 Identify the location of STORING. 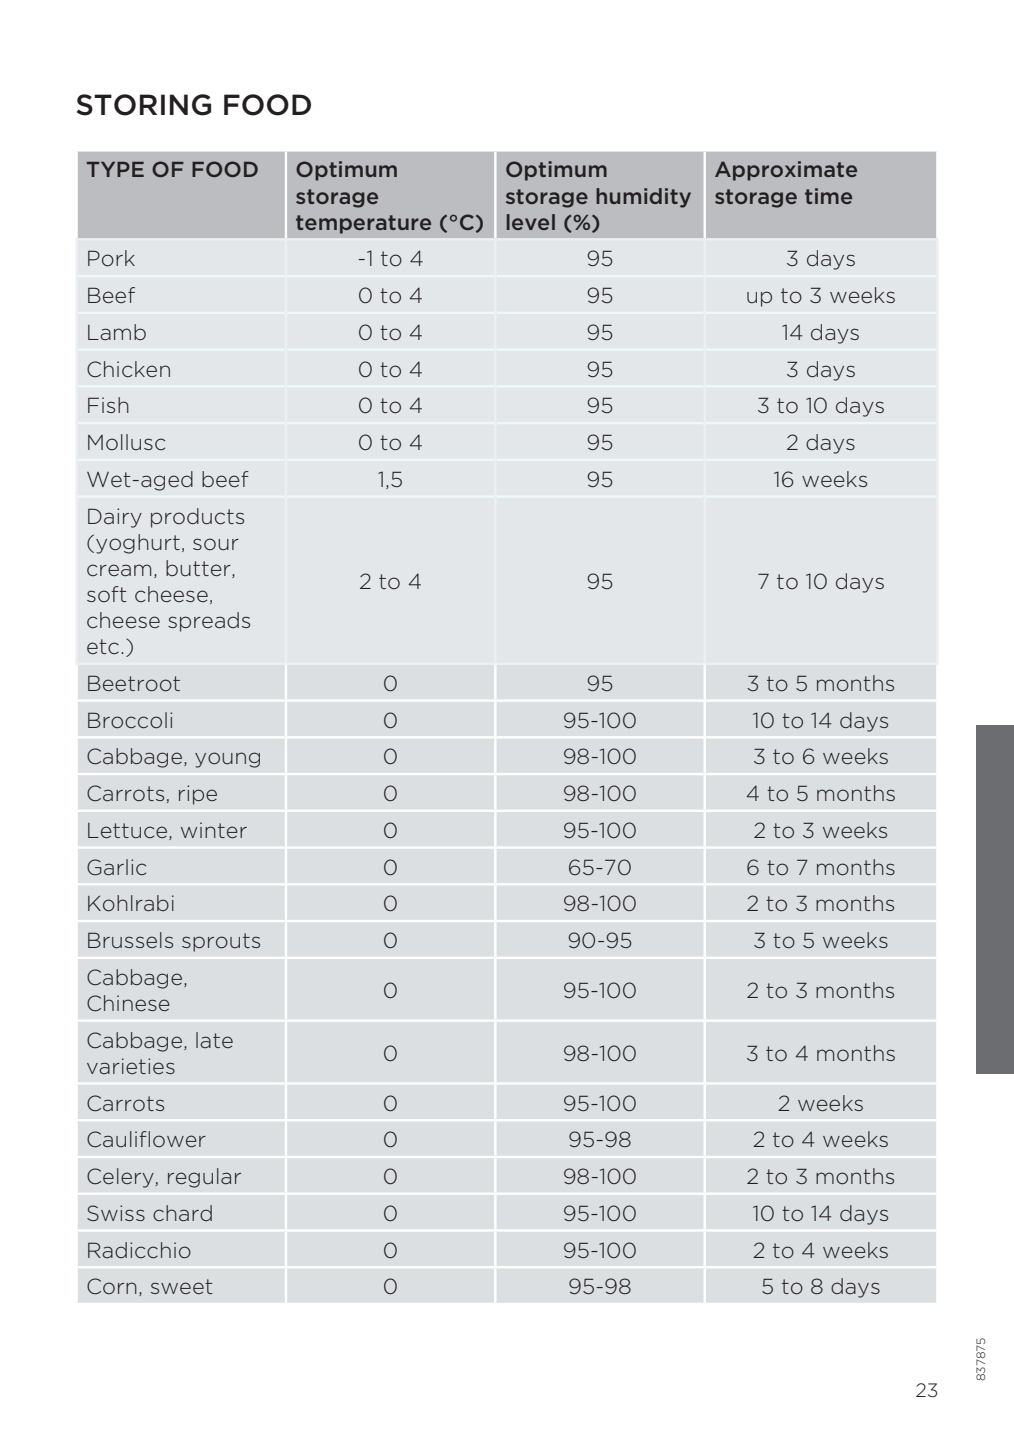
(144, 105).
